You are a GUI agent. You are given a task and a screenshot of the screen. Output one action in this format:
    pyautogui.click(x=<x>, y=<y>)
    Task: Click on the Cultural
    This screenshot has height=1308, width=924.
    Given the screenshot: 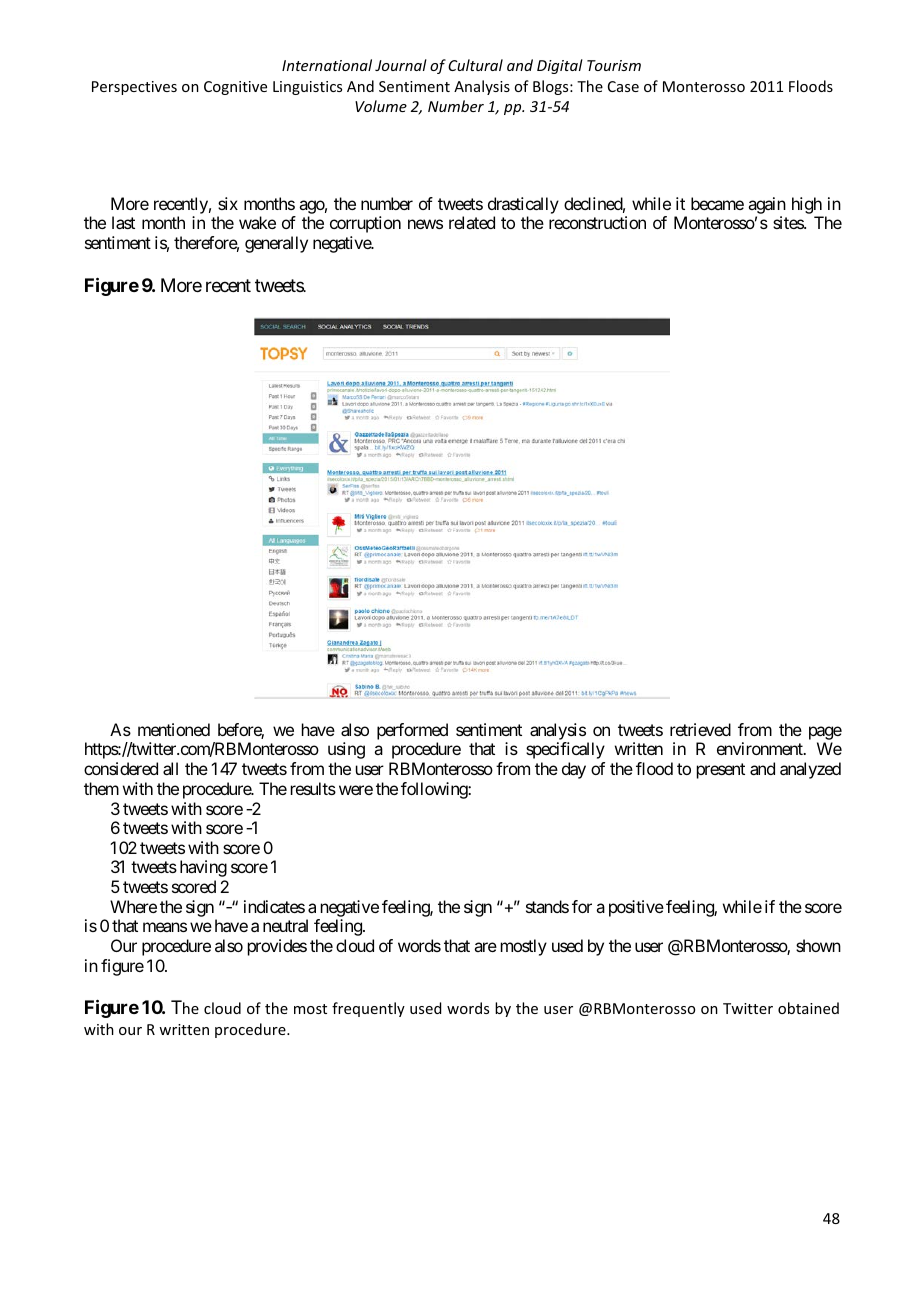 What is the action you would take?
    pyautogui.click(x=475, y=65)
